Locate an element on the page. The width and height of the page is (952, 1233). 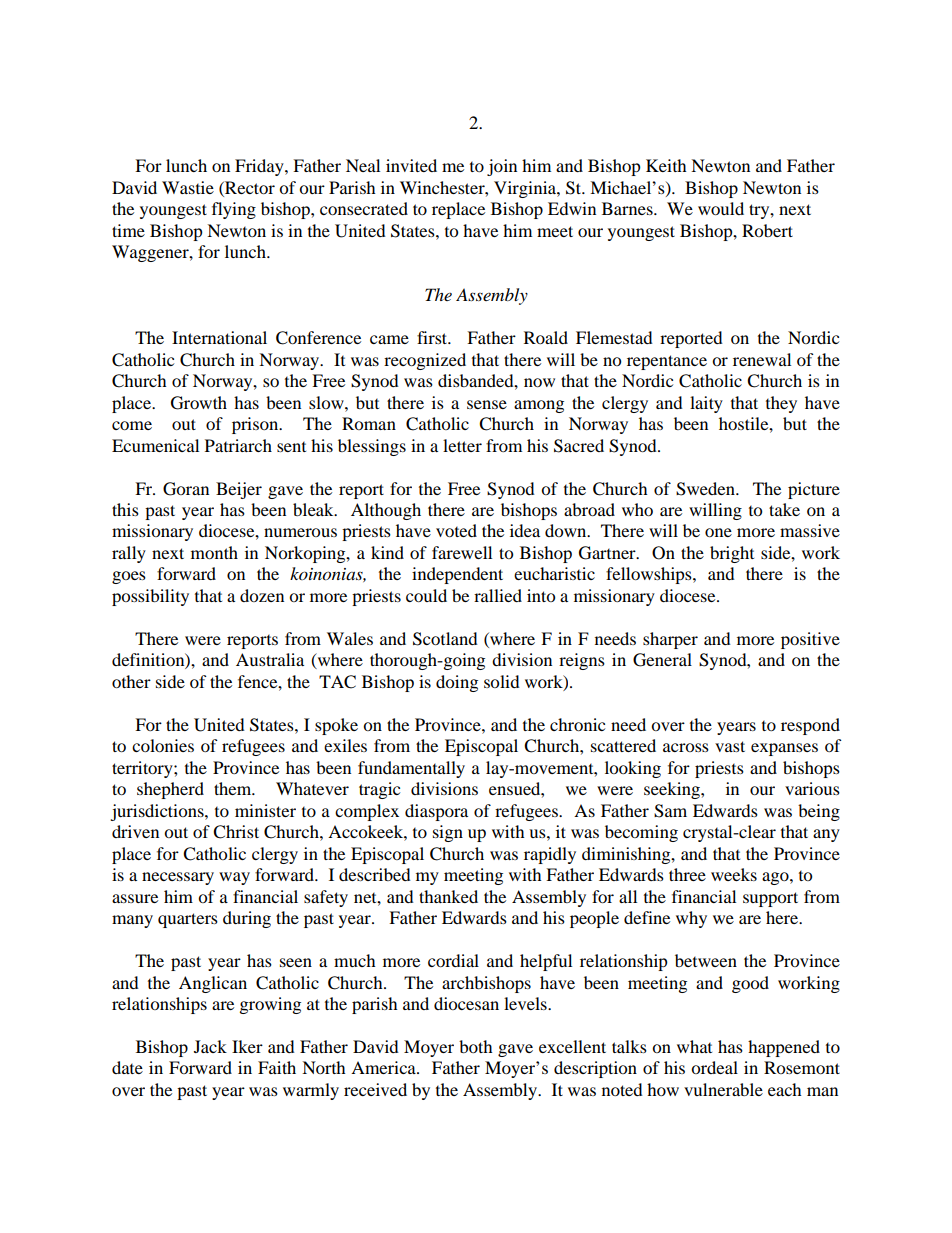
ordeal is located at coordinates (714, 1067).
